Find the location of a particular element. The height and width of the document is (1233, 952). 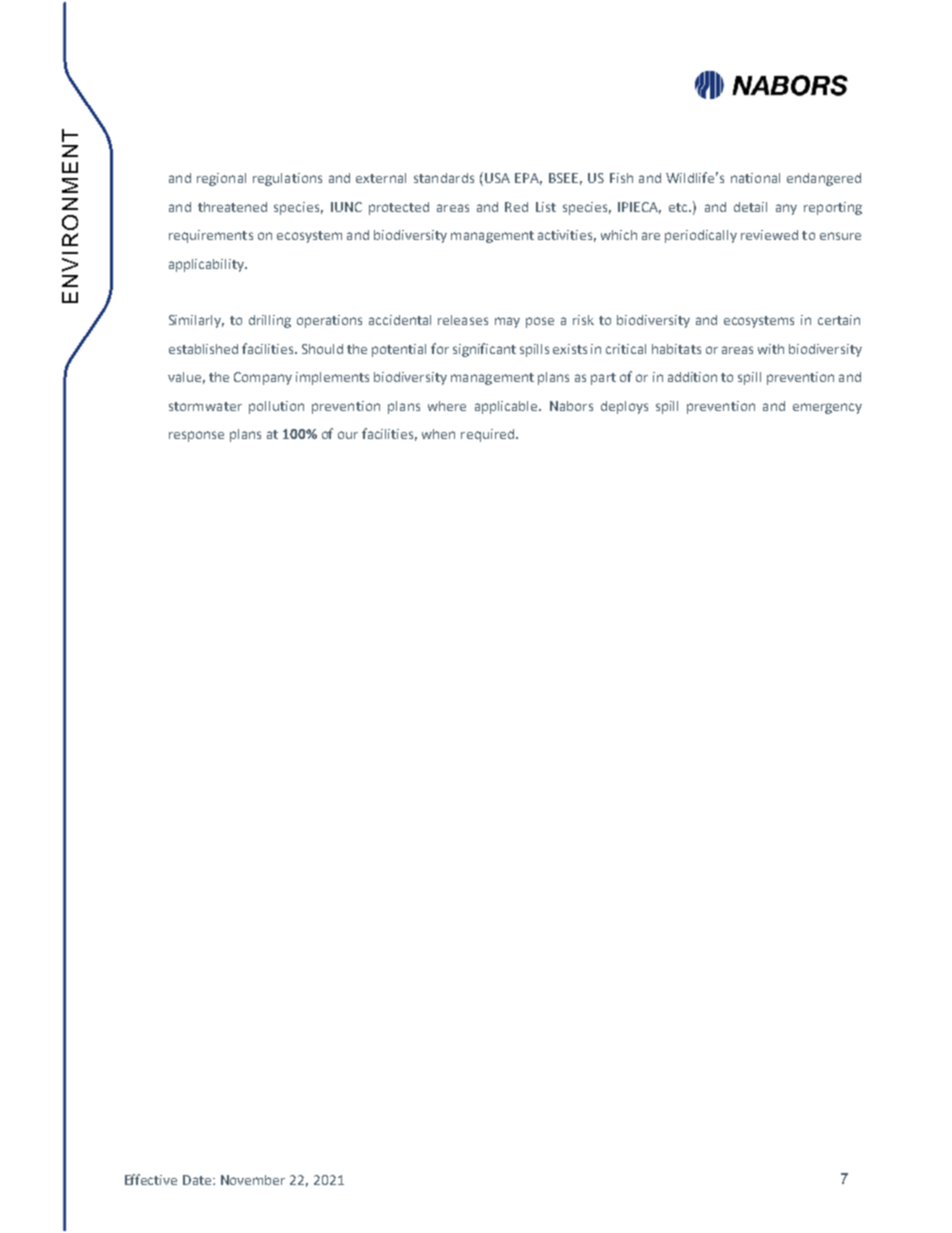

Date is located at coordinates (198, 1180).
